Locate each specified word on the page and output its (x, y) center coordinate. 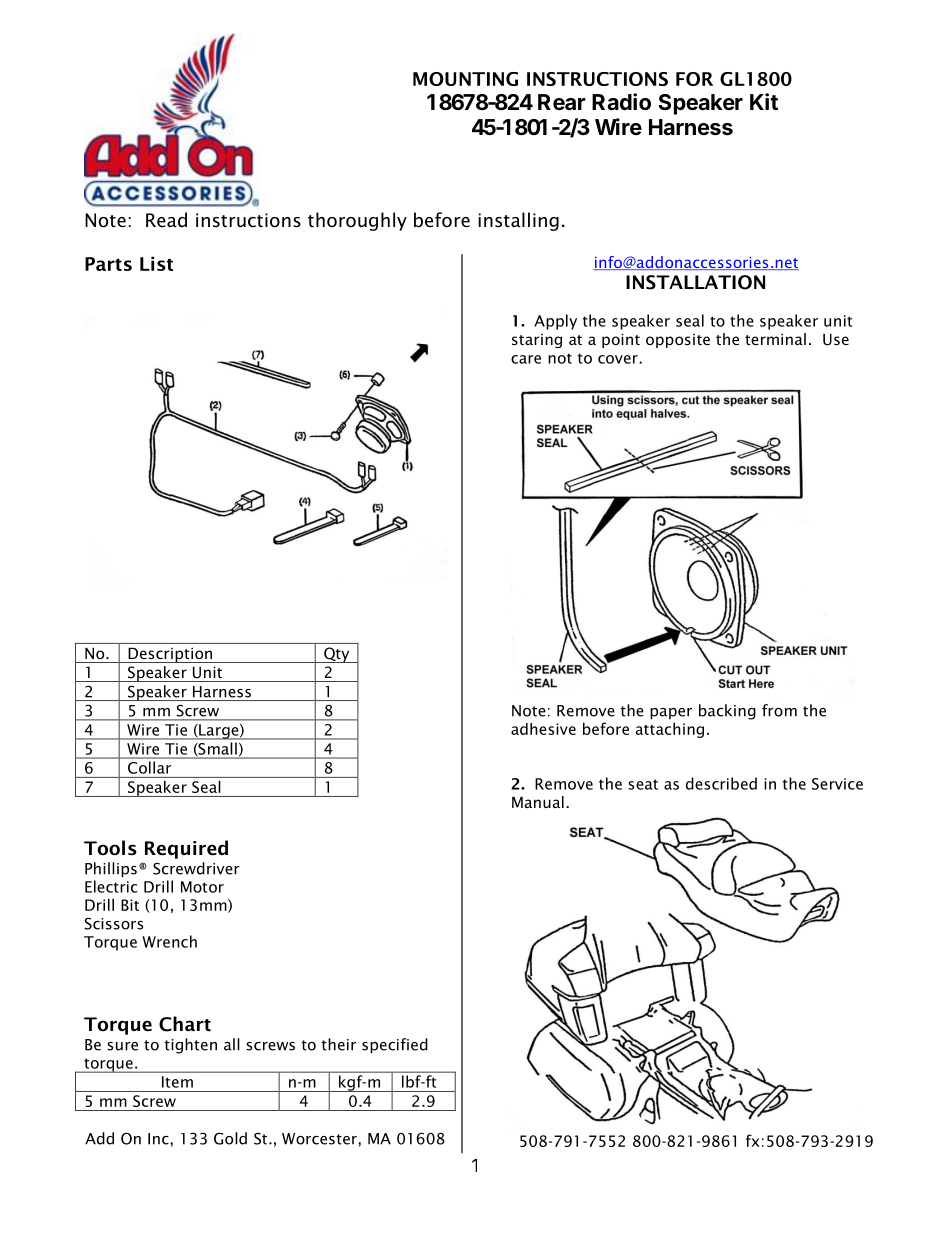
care (526, 359)
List (156, 263)
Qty (337, 655)
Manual (538, 802)
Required (186, 849)
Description (170, 655)
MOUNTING (465, 79)
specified (395, 1046)
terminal (775, 339)
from (779, 710)
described (721, 783)
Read (166, 220)
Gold (230, 1138)
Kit (764, 101)
